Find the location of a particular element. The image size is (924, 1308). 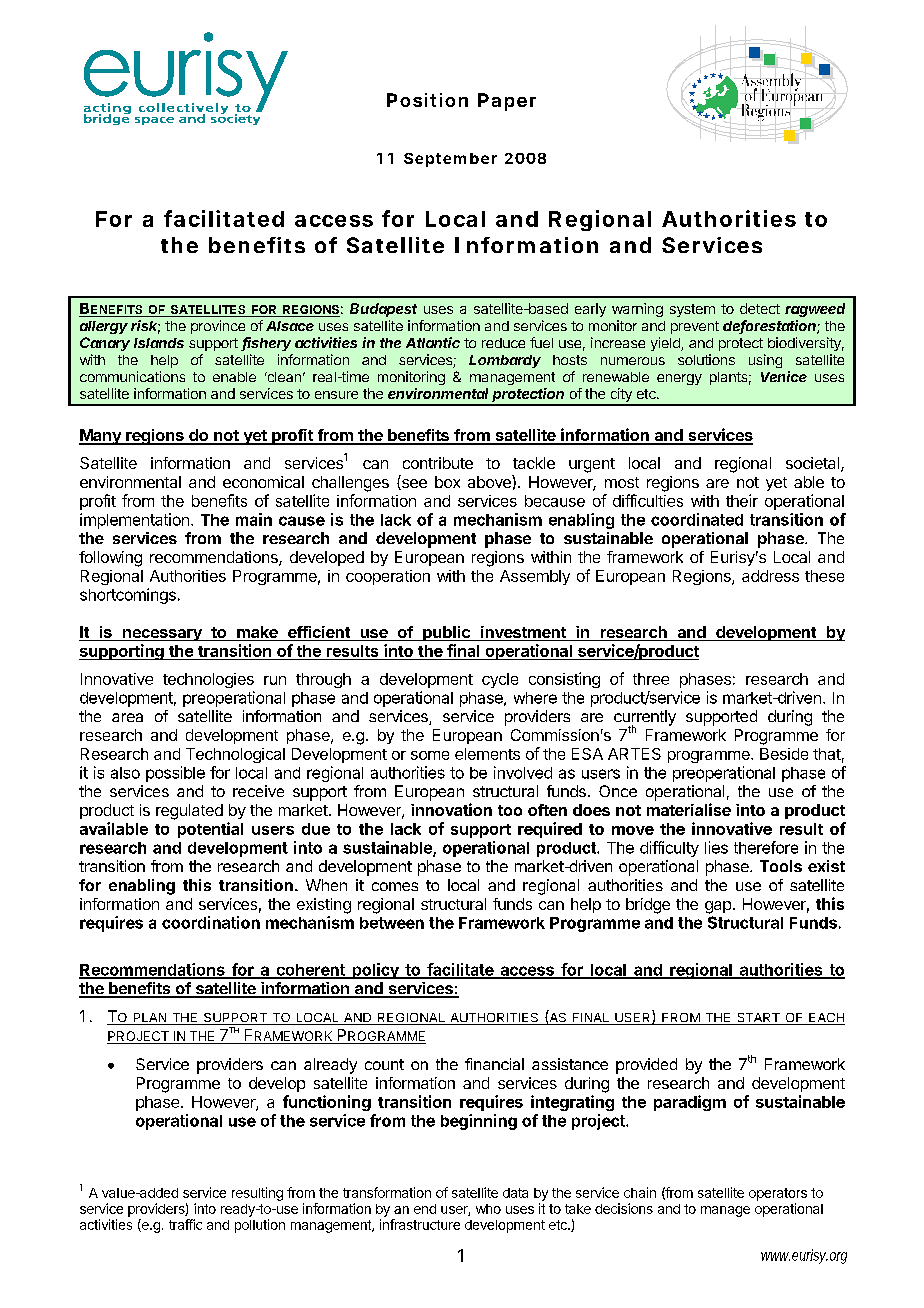

Position is located at coordinates (427, 100).
